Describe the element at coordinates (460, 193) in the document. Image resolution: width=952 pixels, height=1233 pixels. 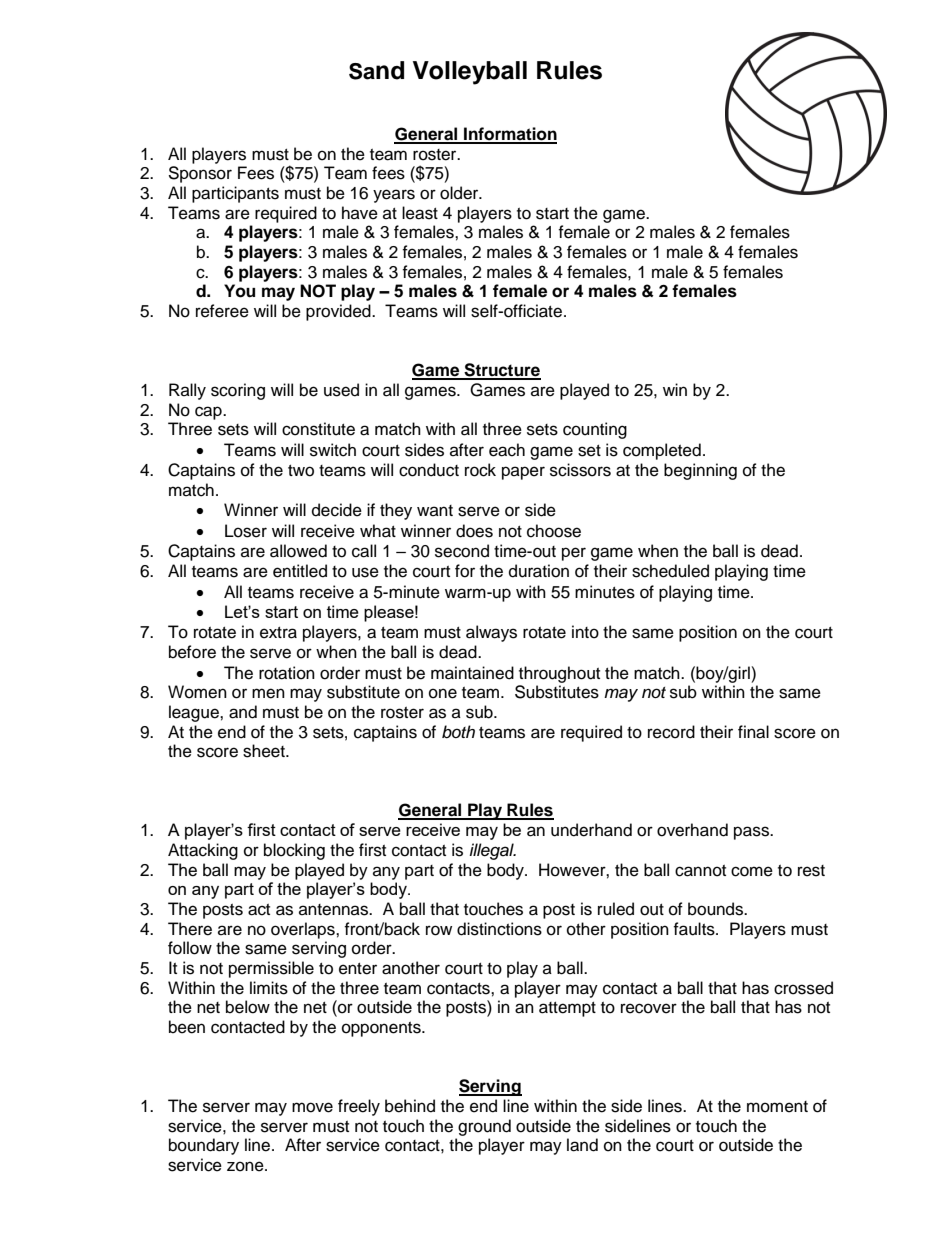
I see `older` at that location.
